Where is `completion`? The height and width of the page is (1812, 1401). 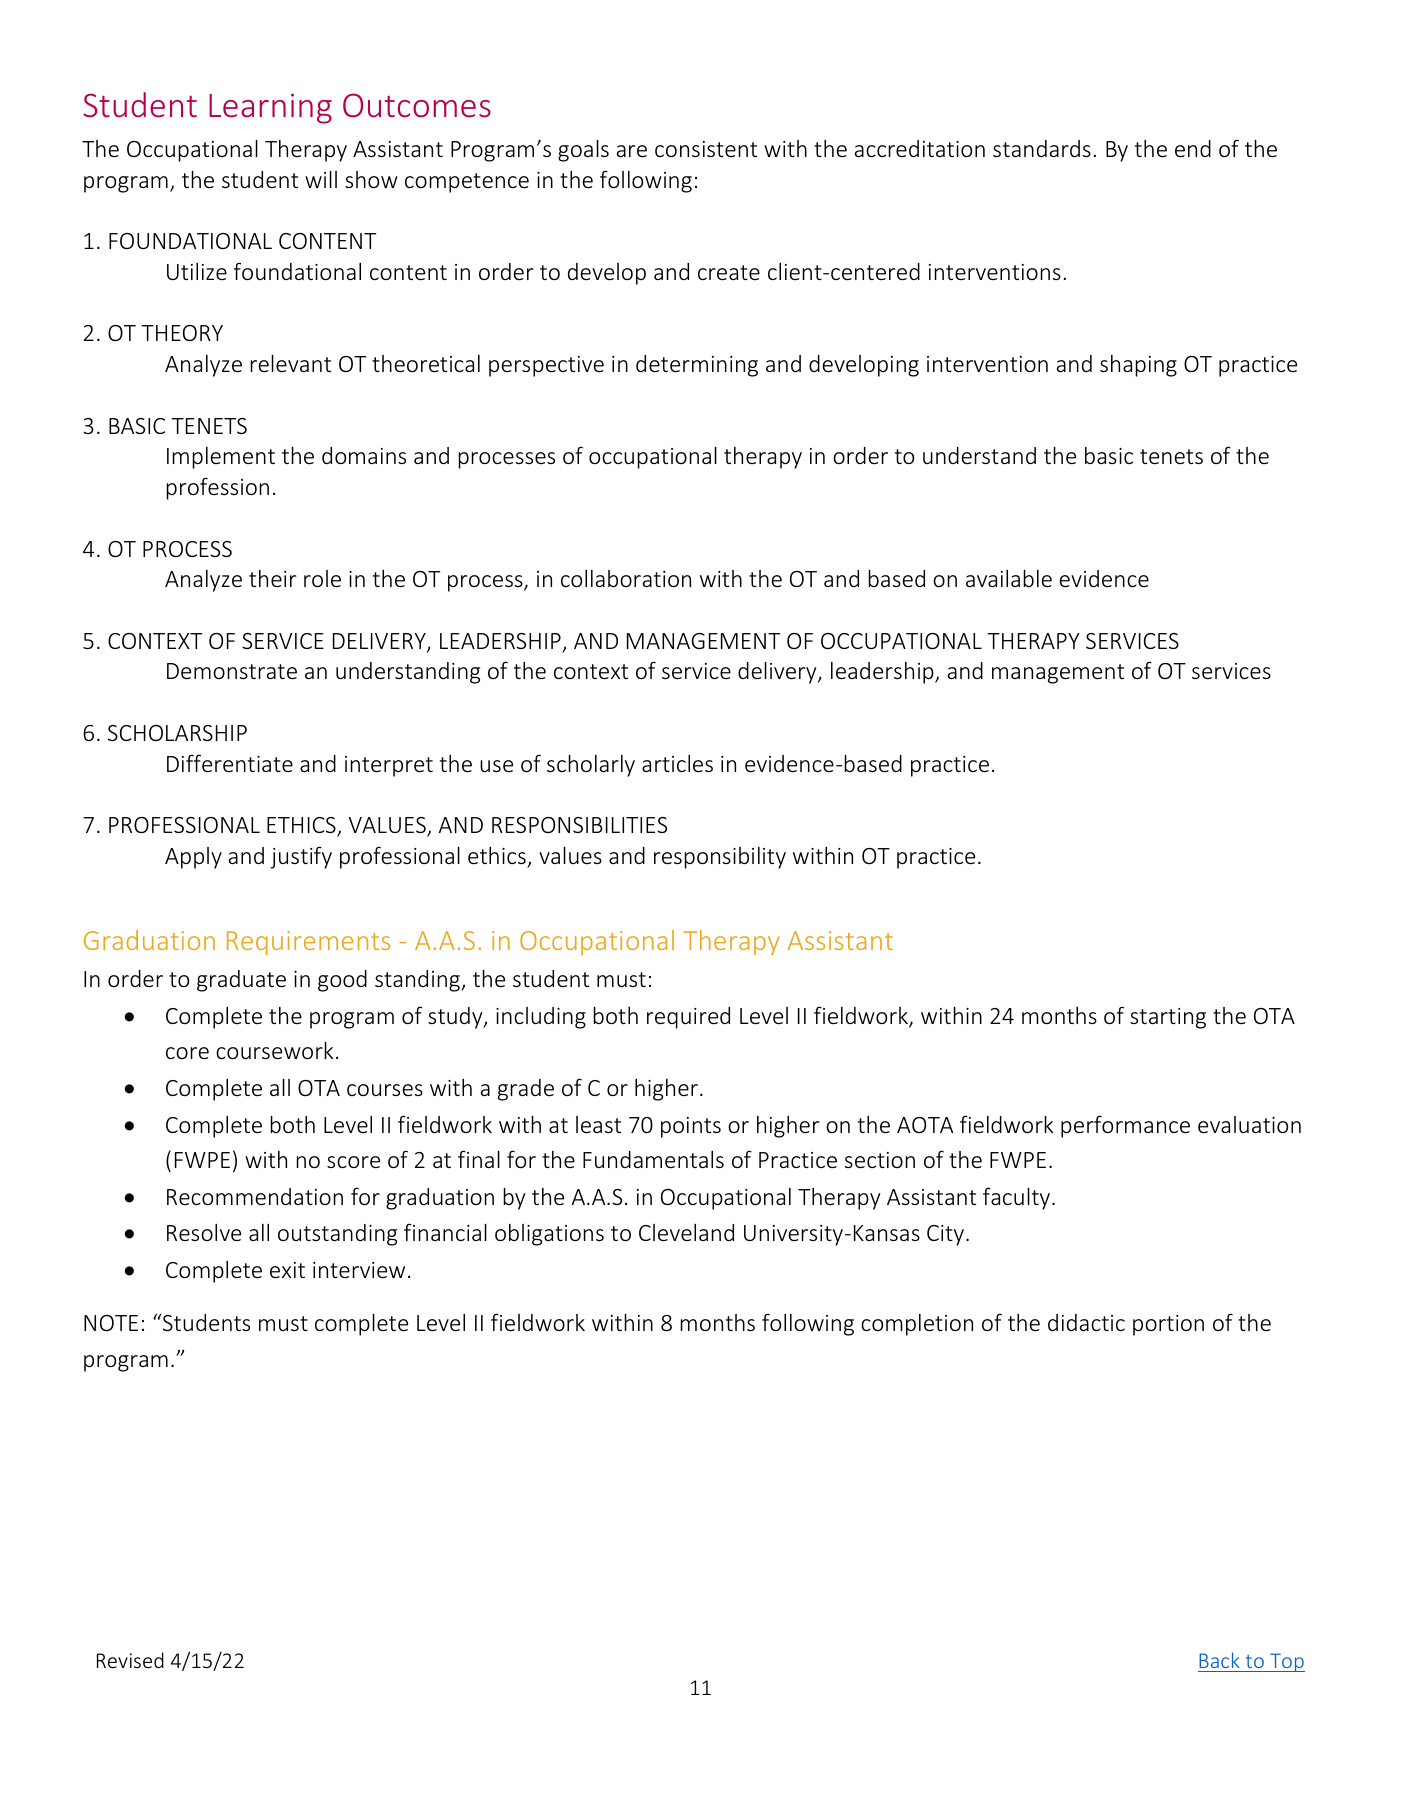 completion is located at coordinates (917, 1325).
